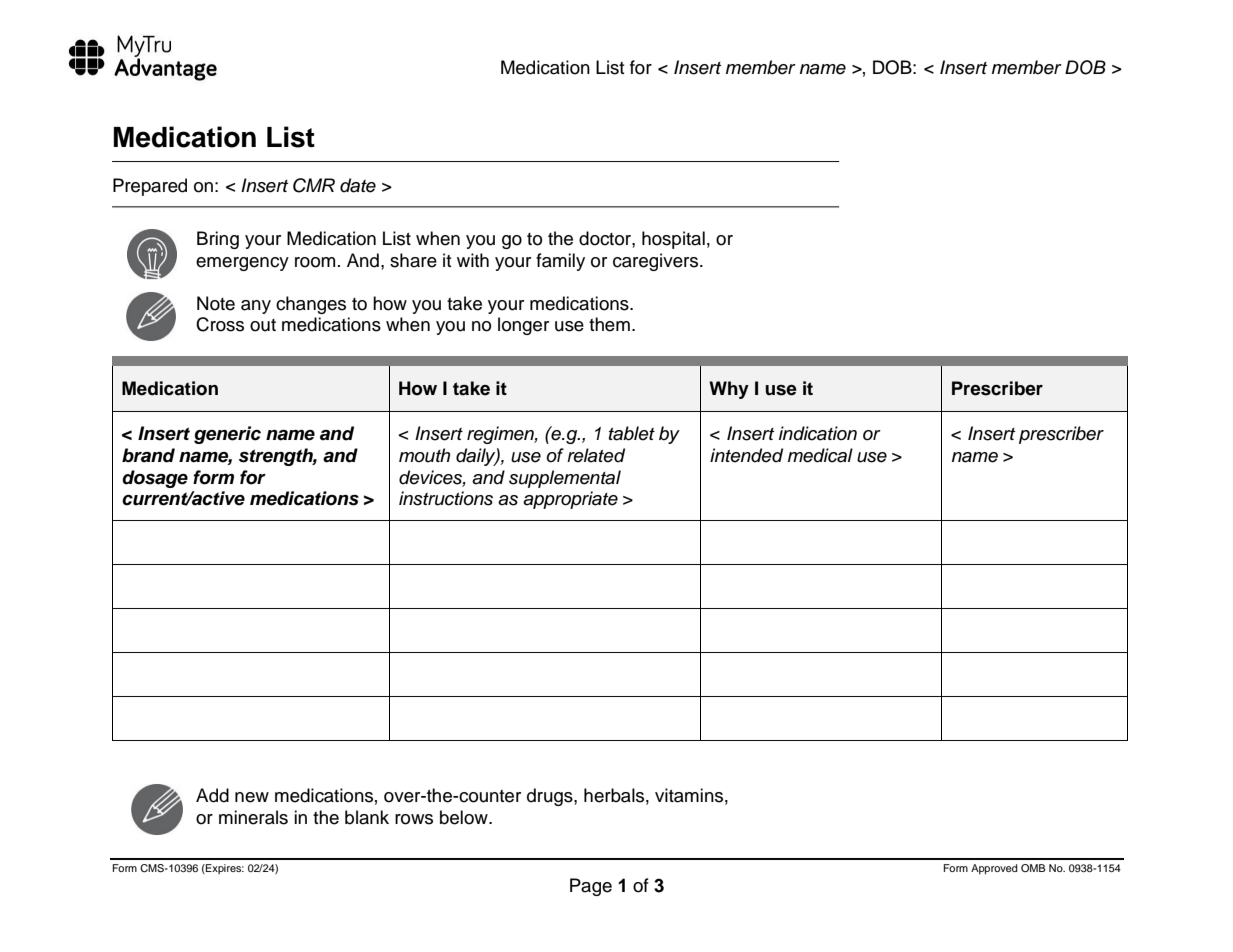 Image resolution: width=1233 pixels, height=952 pixels. I want to click on dosage, so click(155, 479).
